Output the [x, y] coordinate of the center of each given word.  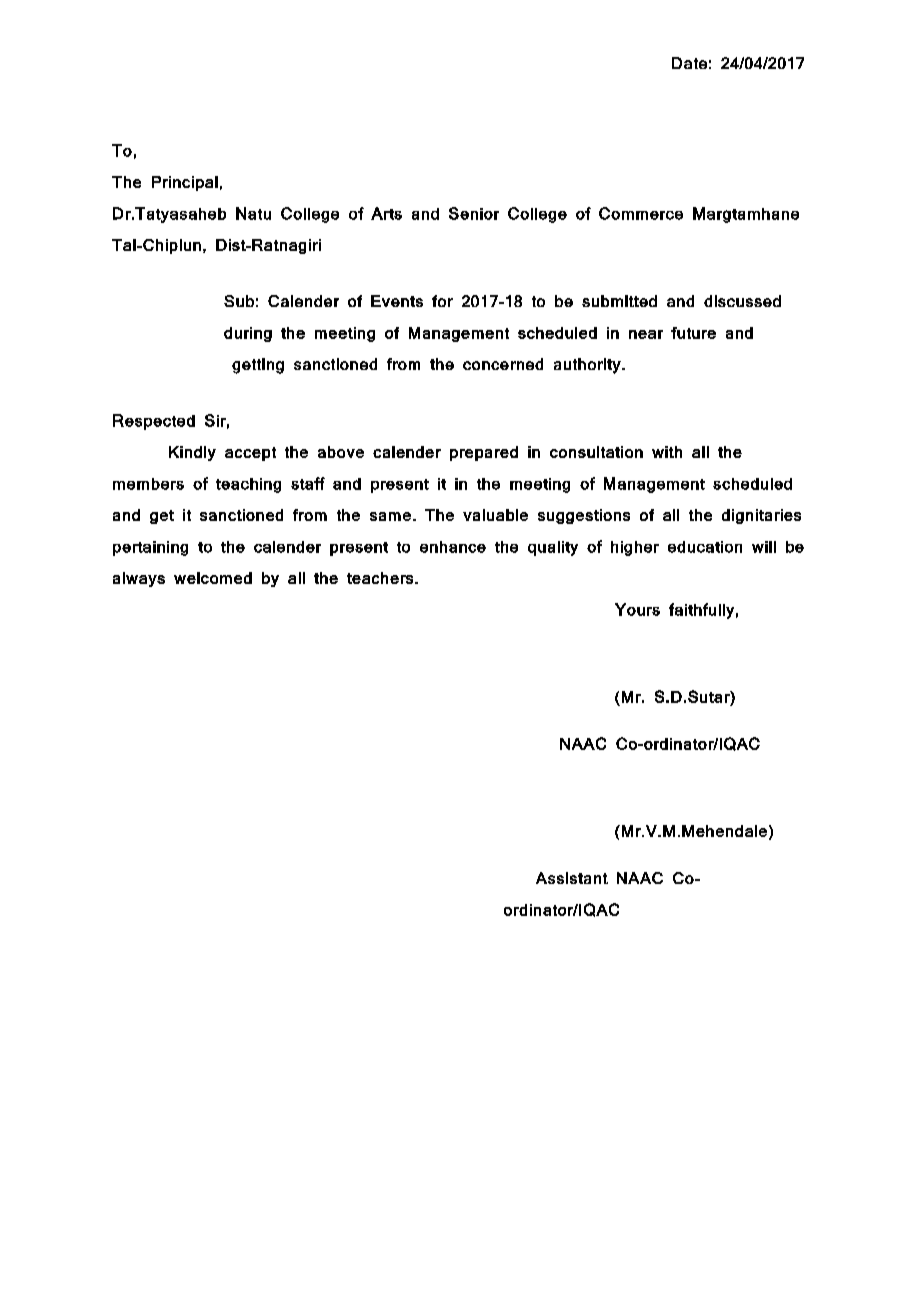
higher [635, 548]
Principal [185, 183]
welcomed [213, 578]
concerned [503, 364]
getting [258, 366]
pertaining [150, 548]
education [705, 547]
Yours [637, 609]
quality [553, 548]
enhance [453, 547]
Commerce [641, 213]
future [693, 333]
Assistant [572, 878]
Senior [474, 213]
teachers [381, 578]
